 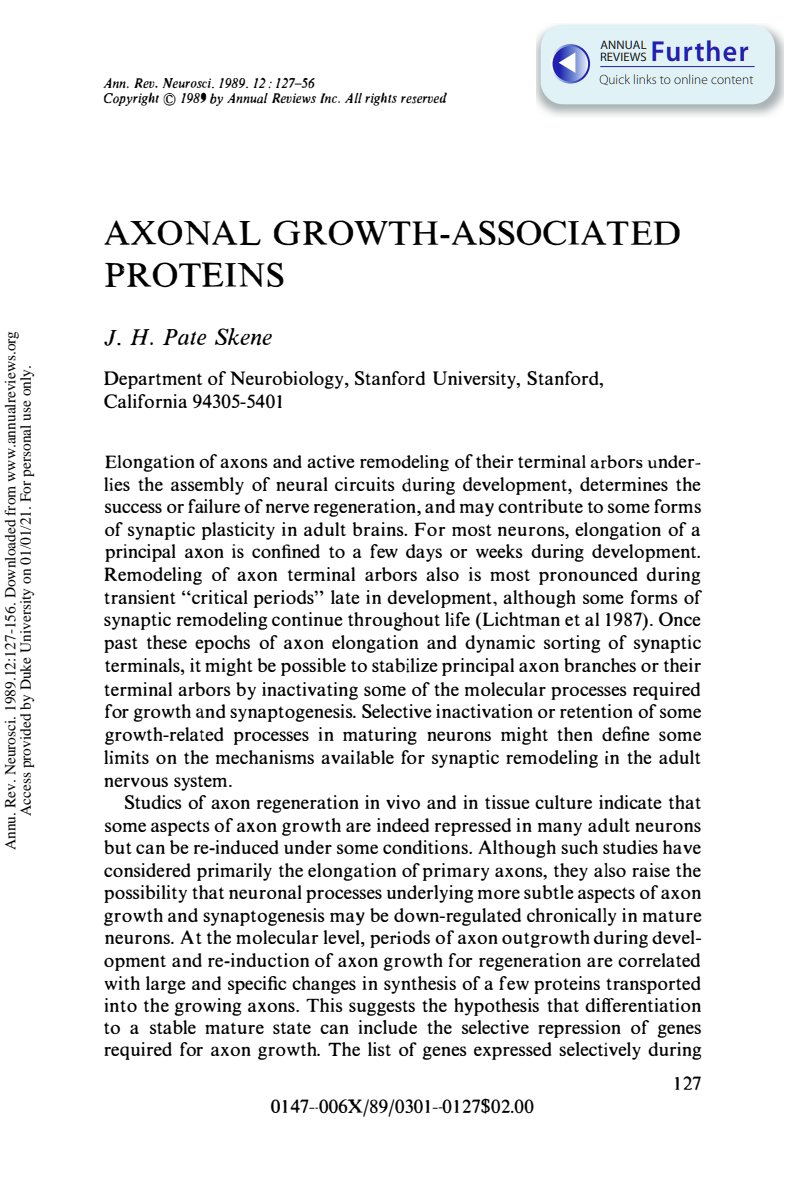 I want to click on Pate, so click(x=185, y=337).
